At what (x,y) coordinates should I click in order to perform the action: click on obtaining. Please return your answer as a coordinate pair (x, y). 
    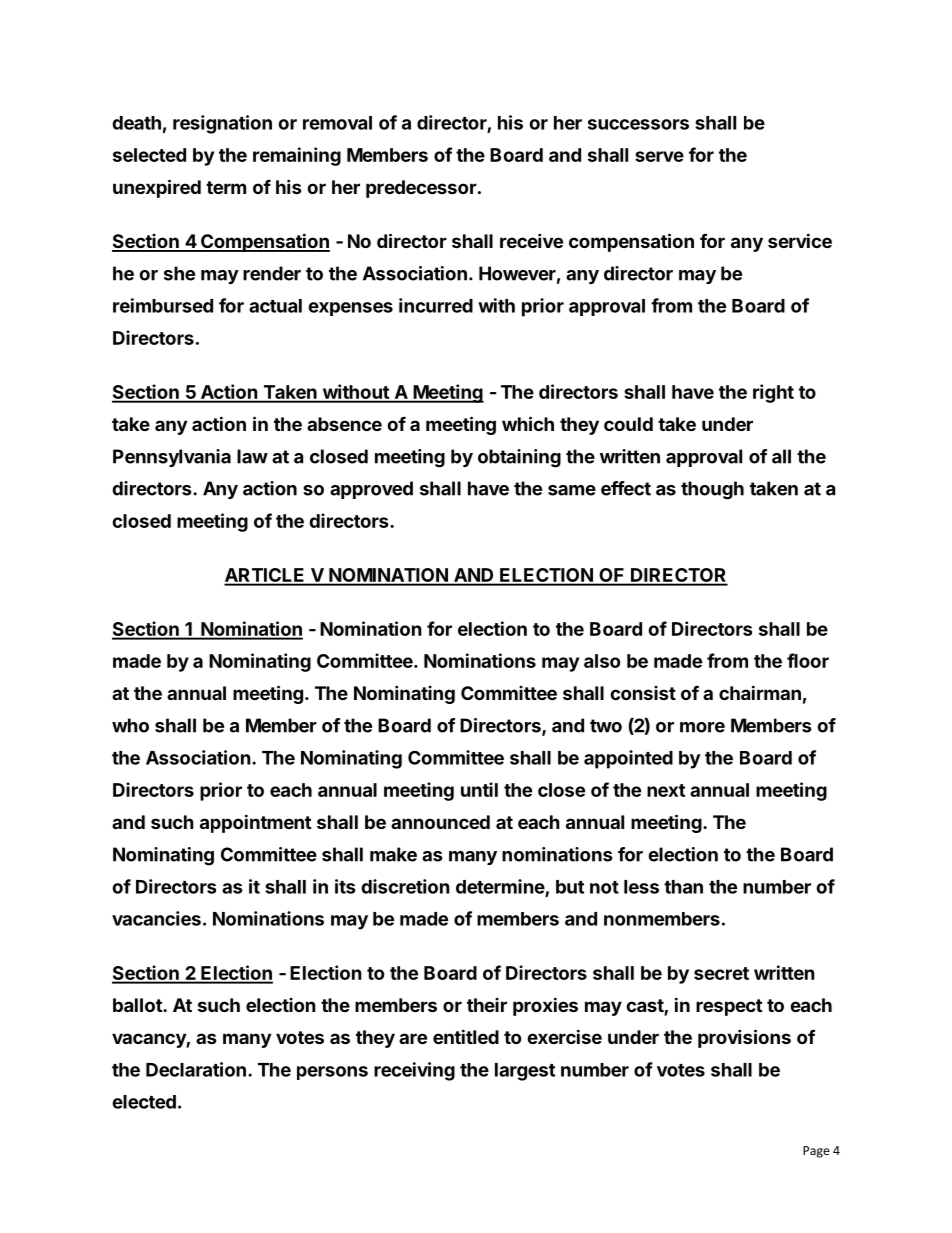
    Looking at the image, I should click on (519, 458).
